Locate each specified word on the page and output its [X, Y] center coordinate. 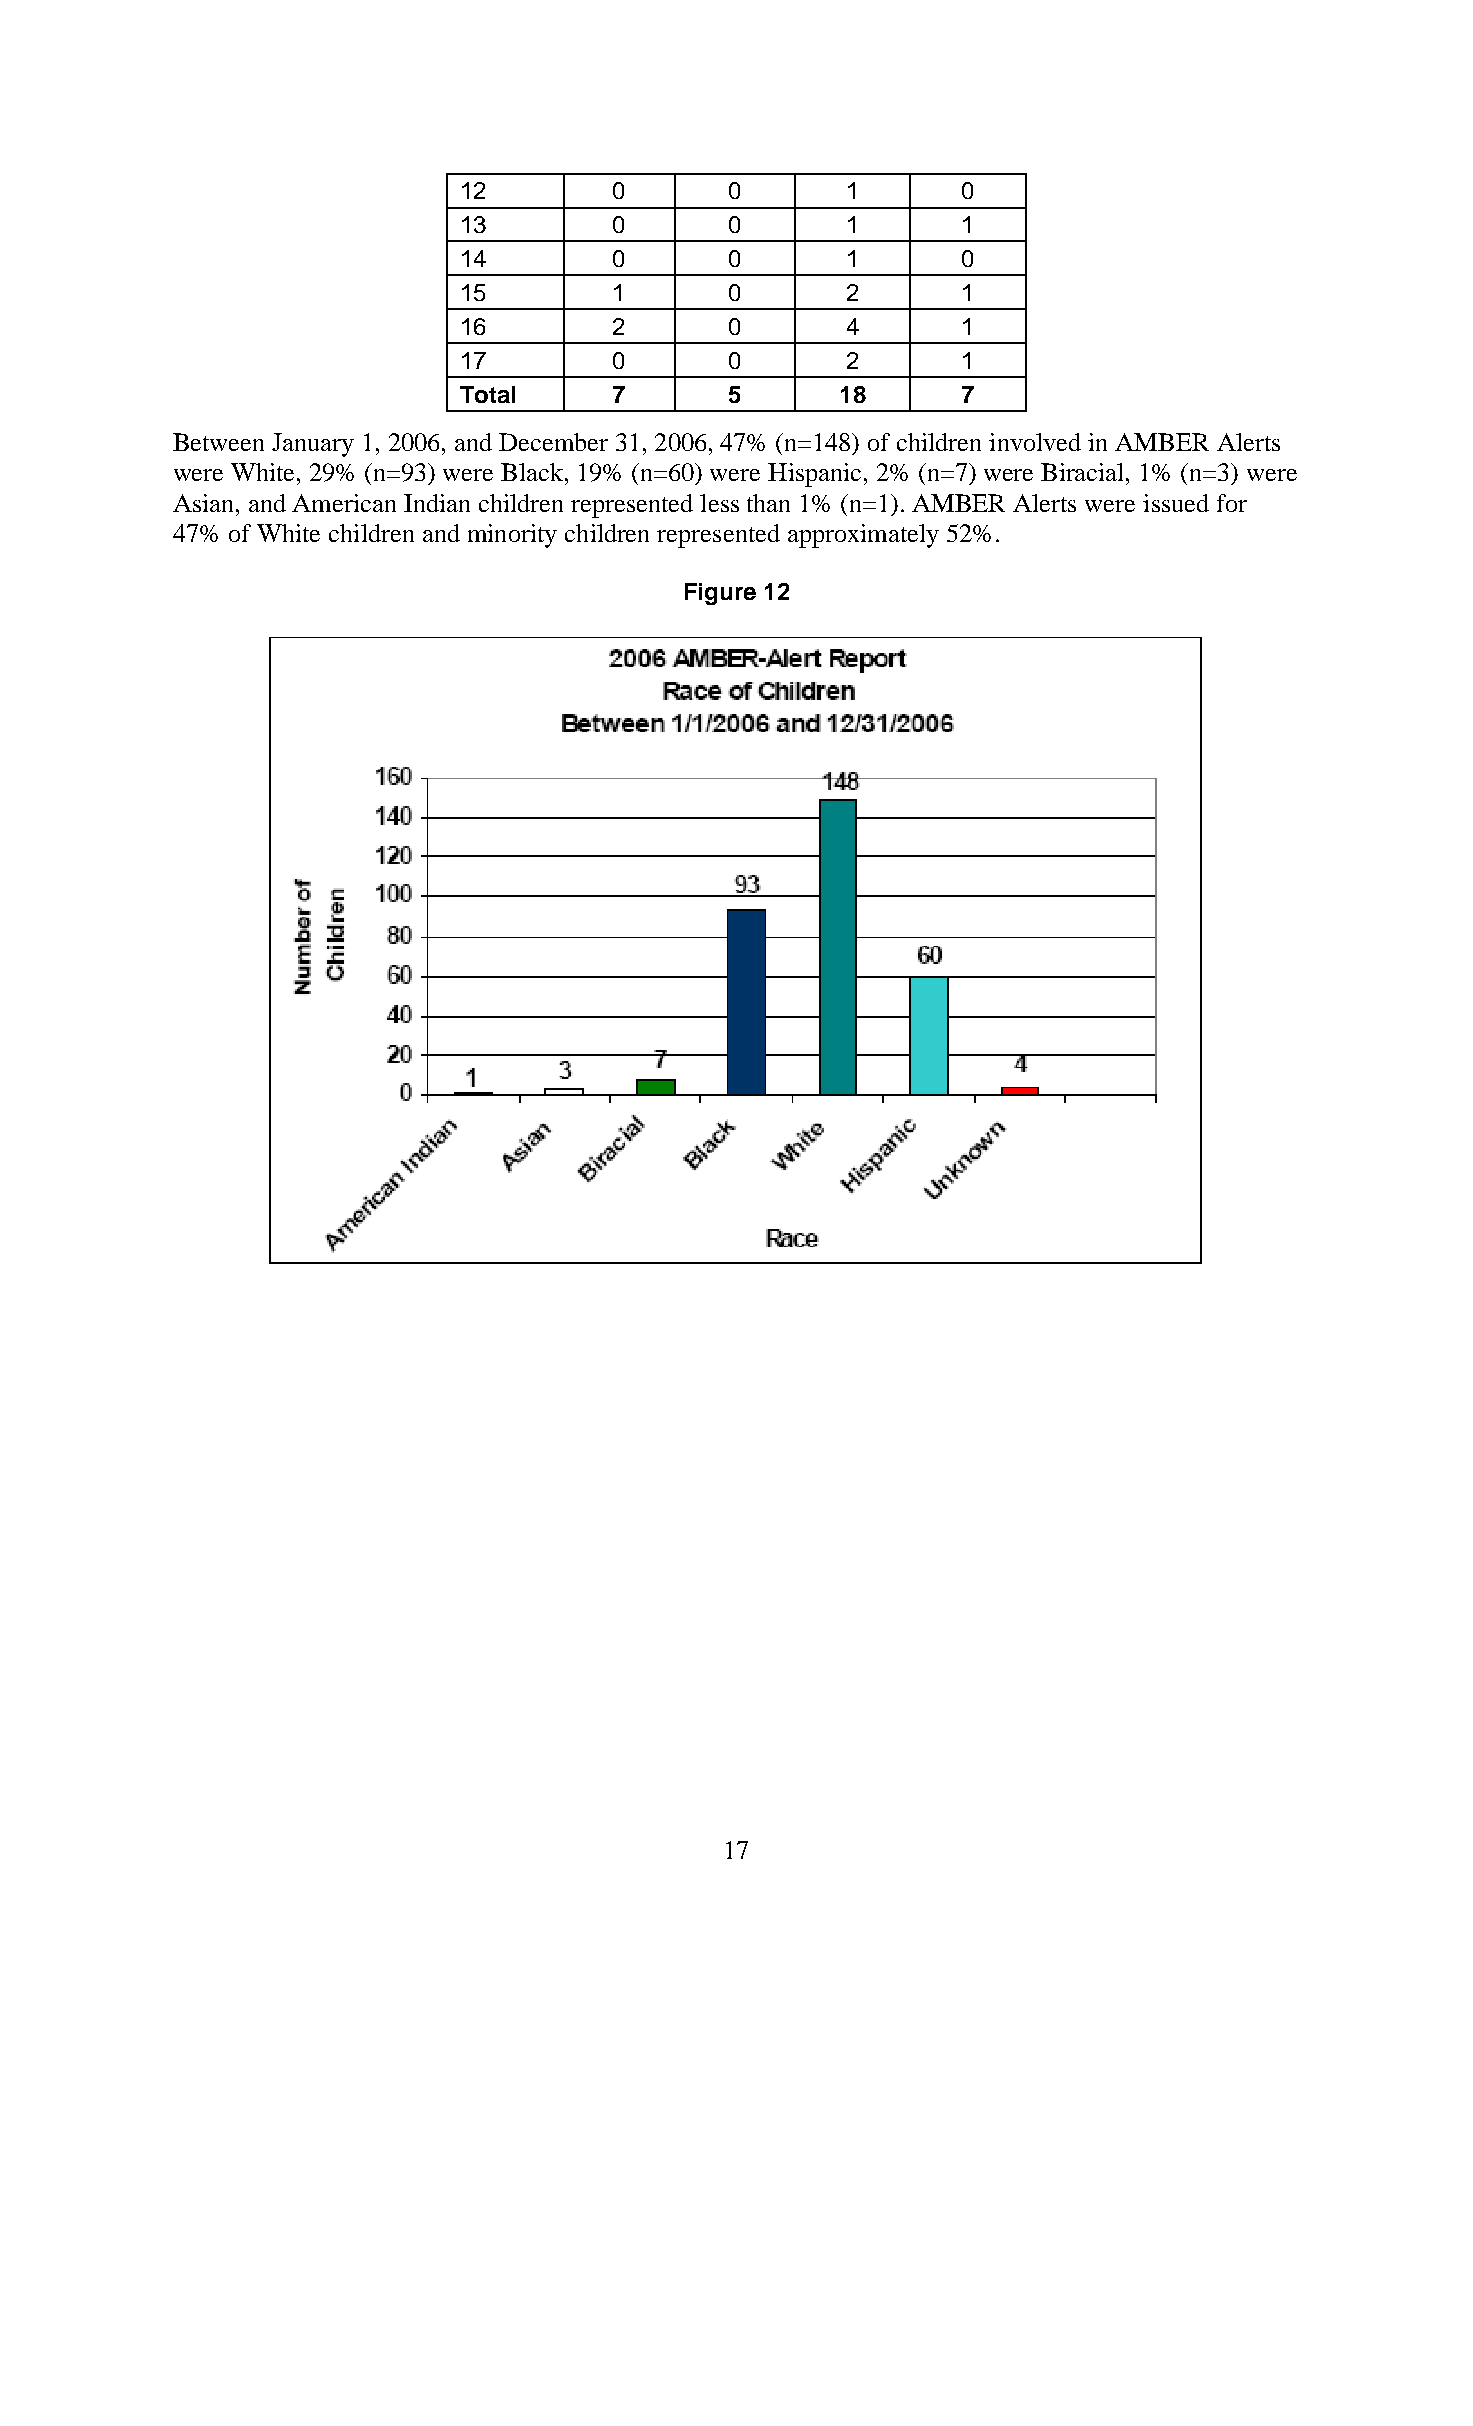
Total [487, 394]
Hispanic [814, 475]
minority [512, 536]
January [313, 445]
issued [1176, 503]
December [553, 442]
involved [1035, 442]
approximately [863, 536]
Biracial [1084, 472]
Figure [720, 594]
